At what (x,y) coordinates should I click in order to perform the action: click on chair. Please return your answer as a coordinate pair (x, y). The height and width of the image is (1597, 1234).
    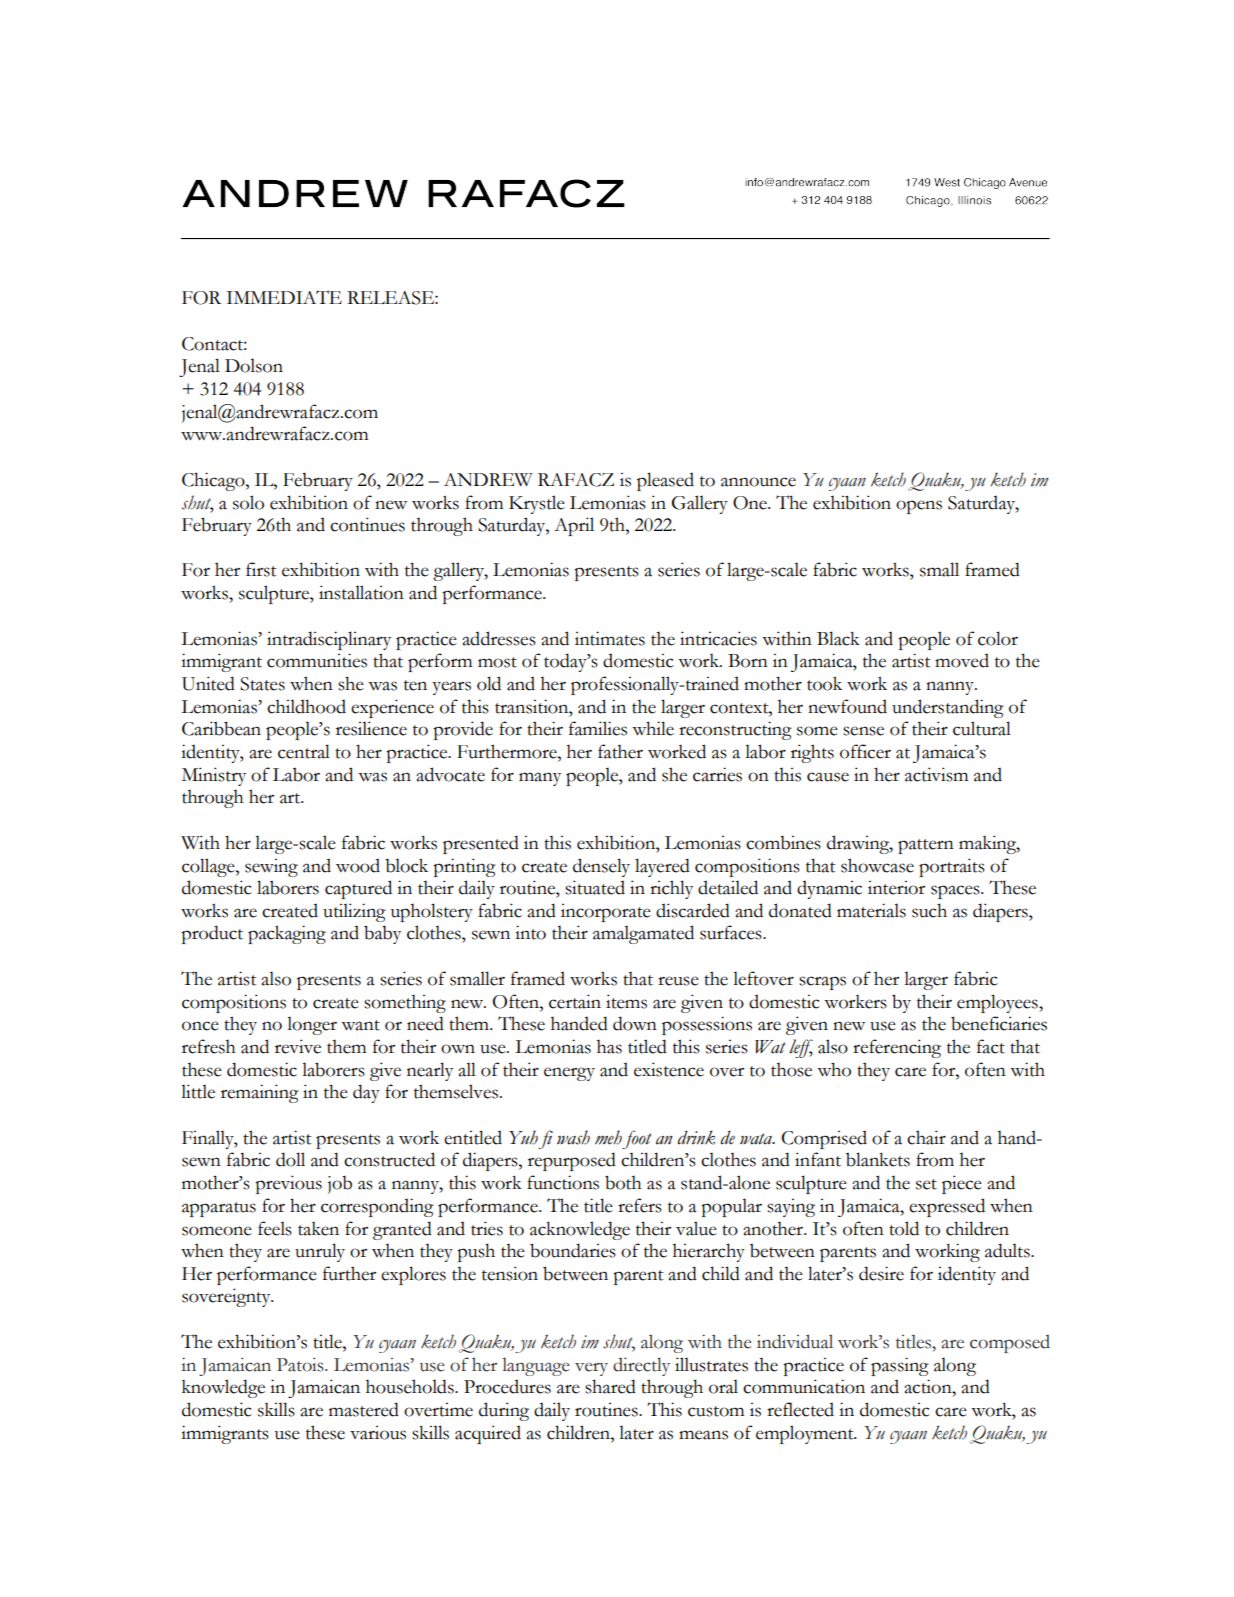
    Looking at the image, I should click on (926, 1137).
